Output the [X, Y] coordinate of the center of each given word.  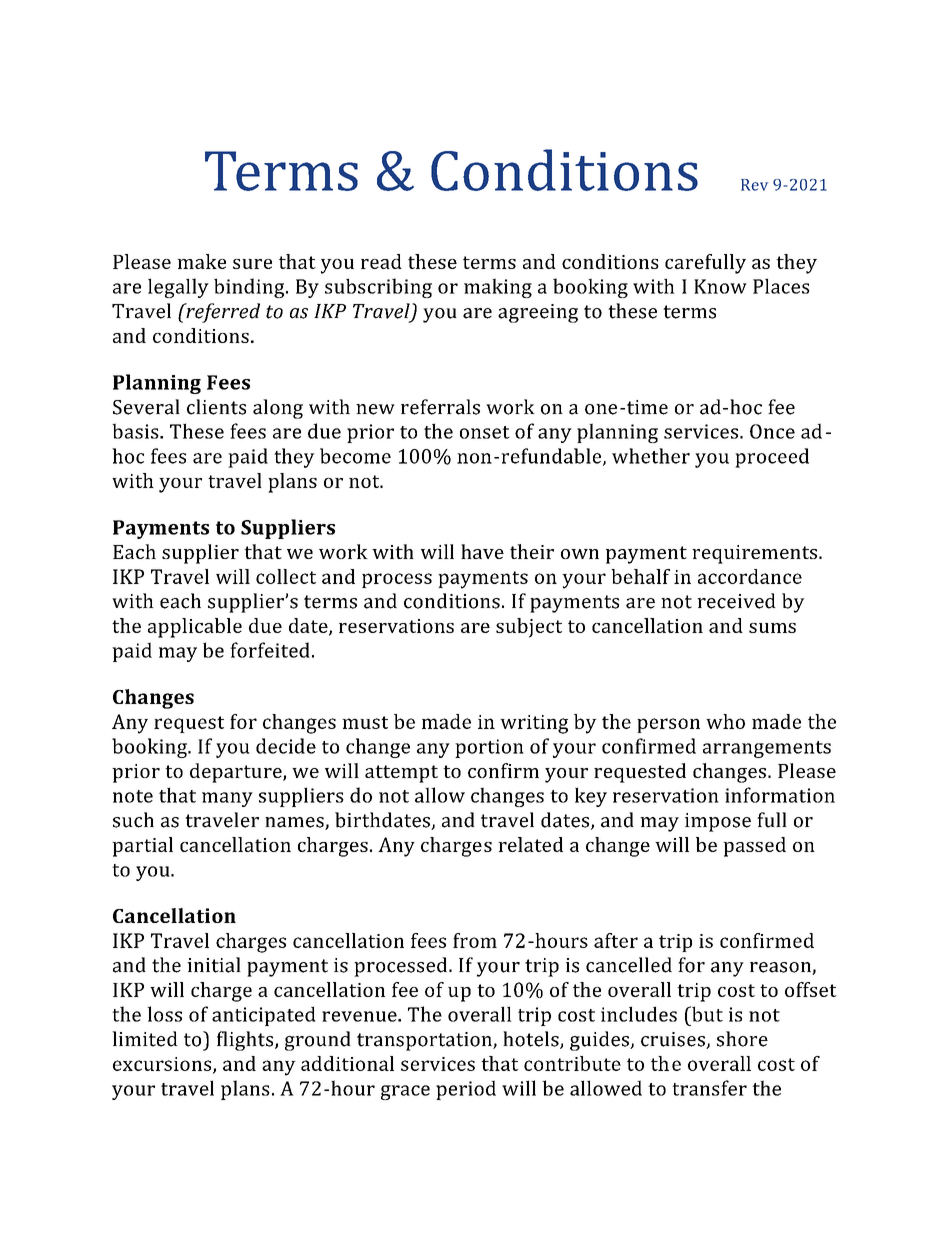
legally [178, 288]
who [725, 721]
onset [485, 432]
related [530, 844]
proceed [772, 458]
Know [720, 286]
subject [529, 628]
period [466, 1090]
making [498, 288]
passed [754, 847]
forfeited [270, 650]
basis [136, 431]
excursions [163, 1065]
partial [142, 847]
